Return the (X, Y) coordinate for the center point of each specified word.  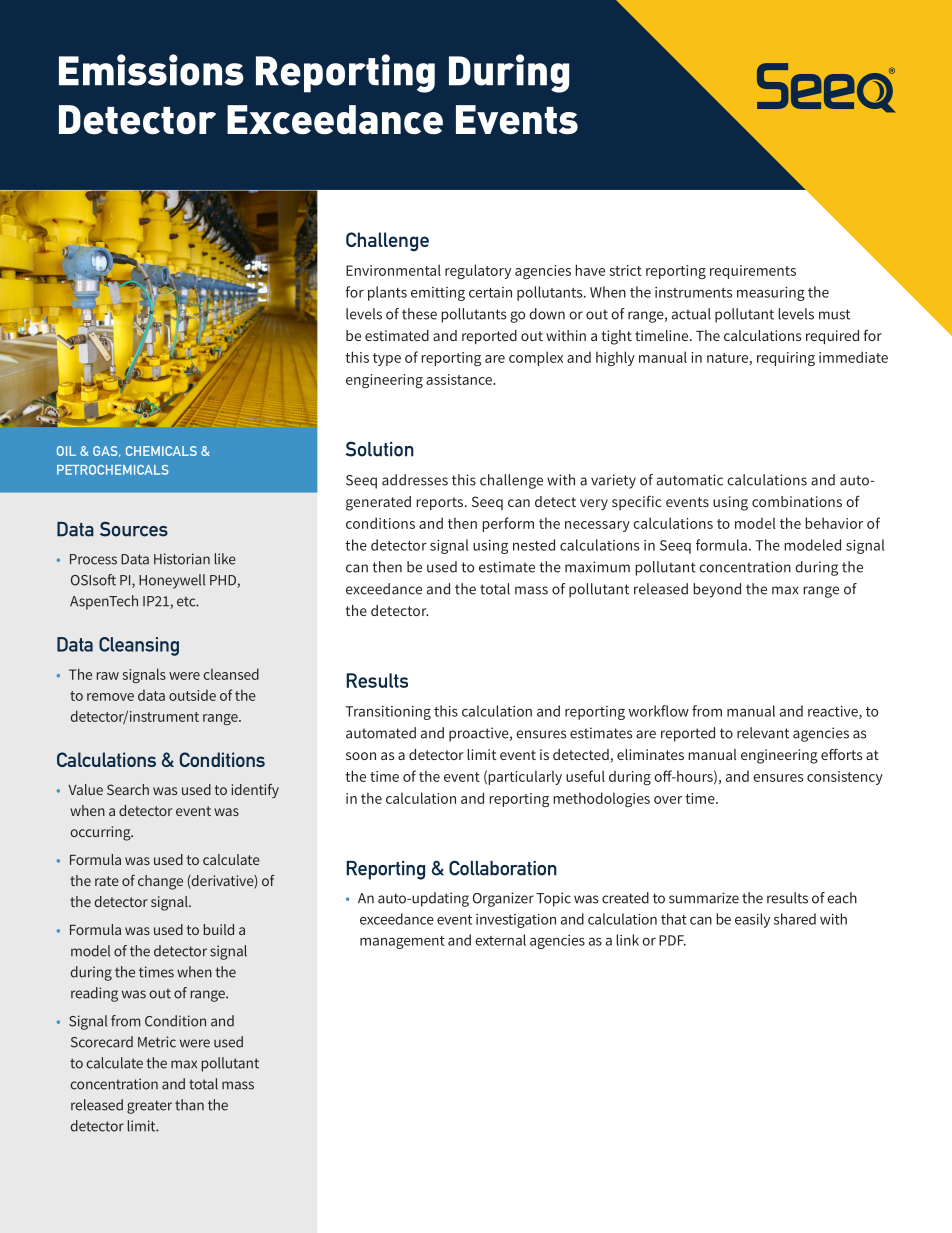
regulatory (478, 271)
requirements (753, 272)
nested (534, 545)
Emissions (151, 70)
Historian (182, 559)
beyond (717, 590)
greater (149, 1107)
